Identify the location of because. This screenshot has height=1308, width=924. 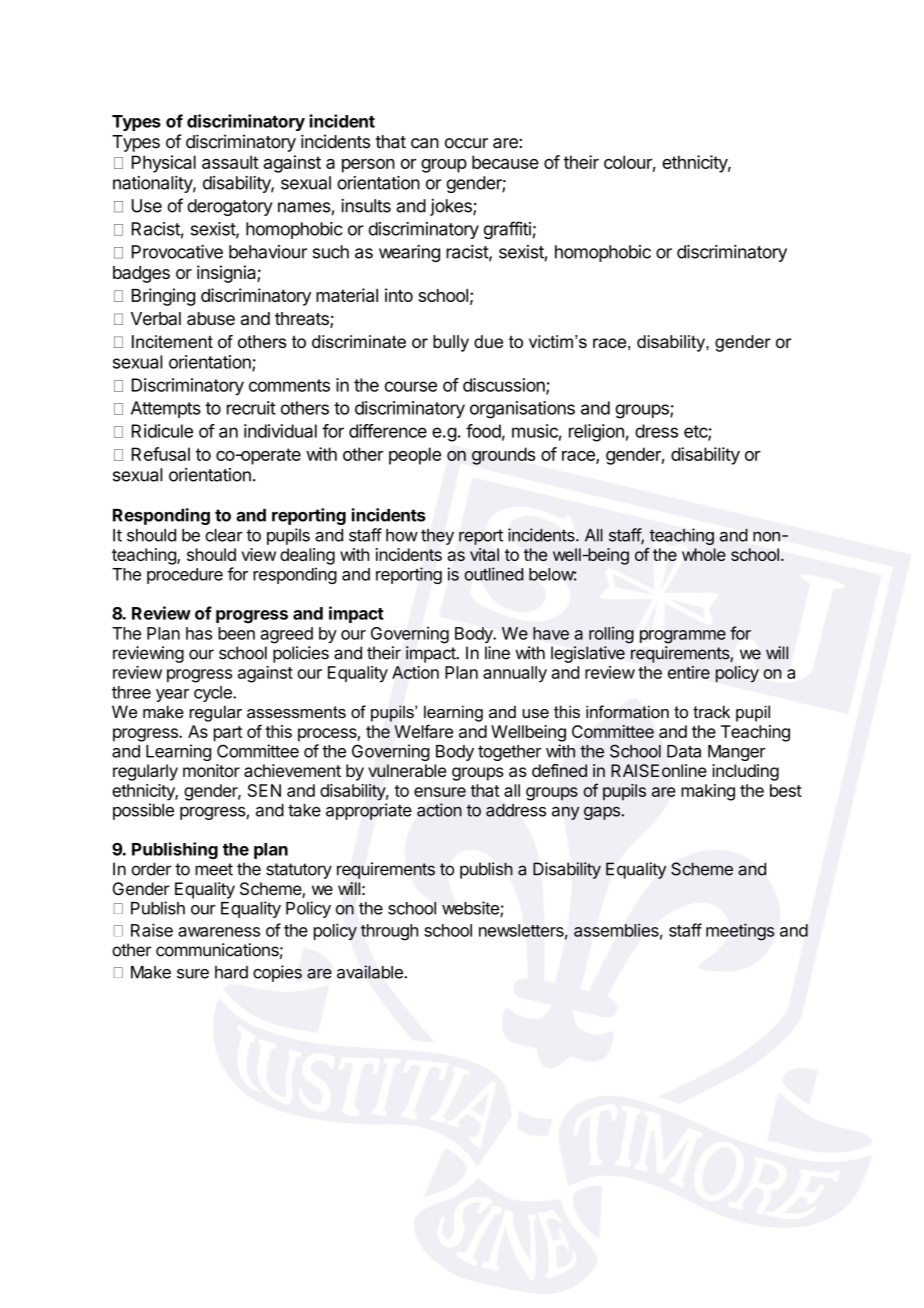
(505, 162).
